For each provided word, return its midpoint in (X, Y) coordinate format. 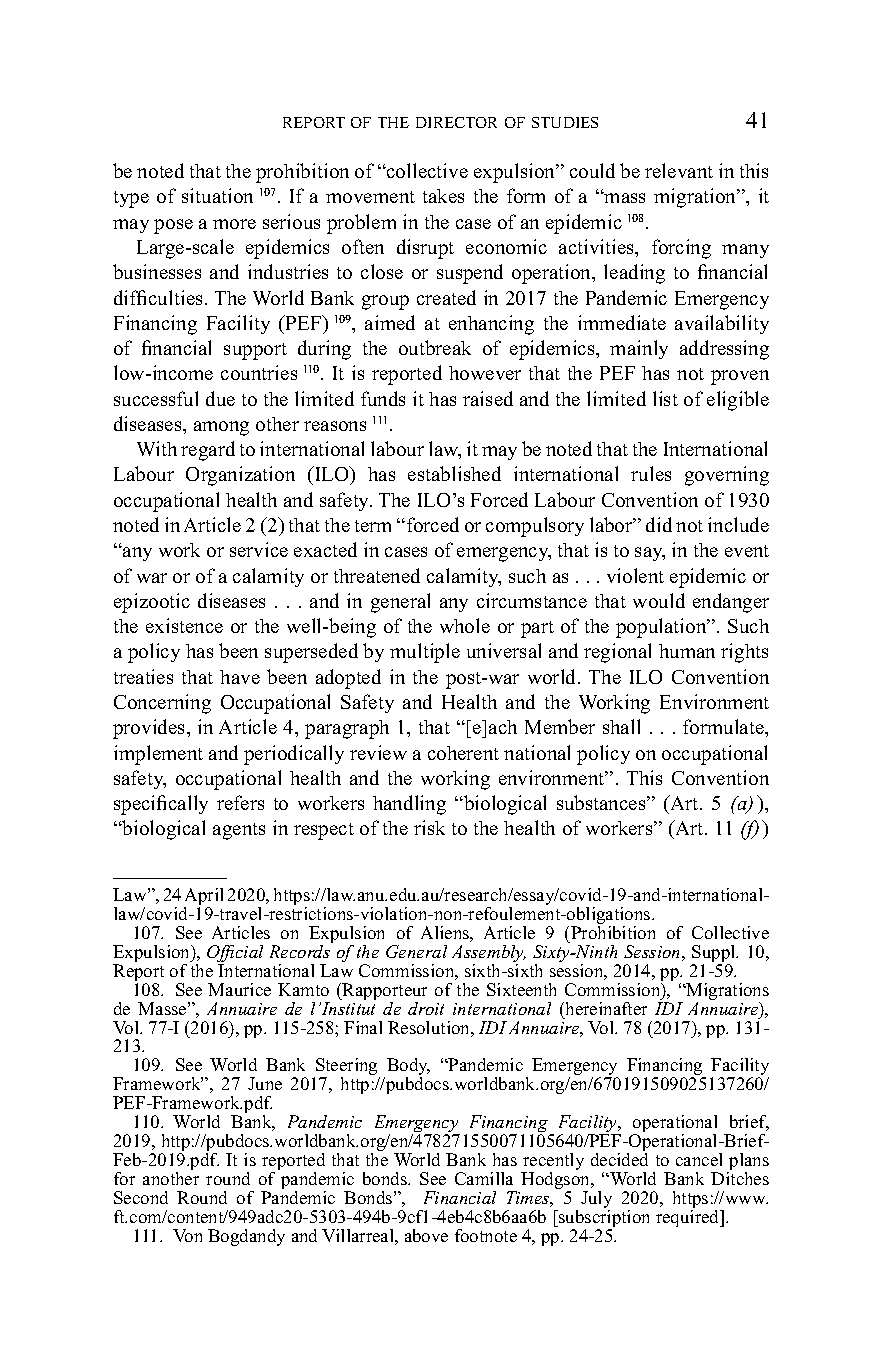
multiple (425, 653)
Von (187, 1235)
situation (217, 195)
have (240, 677)
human (687, 651)
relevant (679, 170)
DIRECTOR (456, 122)
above (426, 1235)
